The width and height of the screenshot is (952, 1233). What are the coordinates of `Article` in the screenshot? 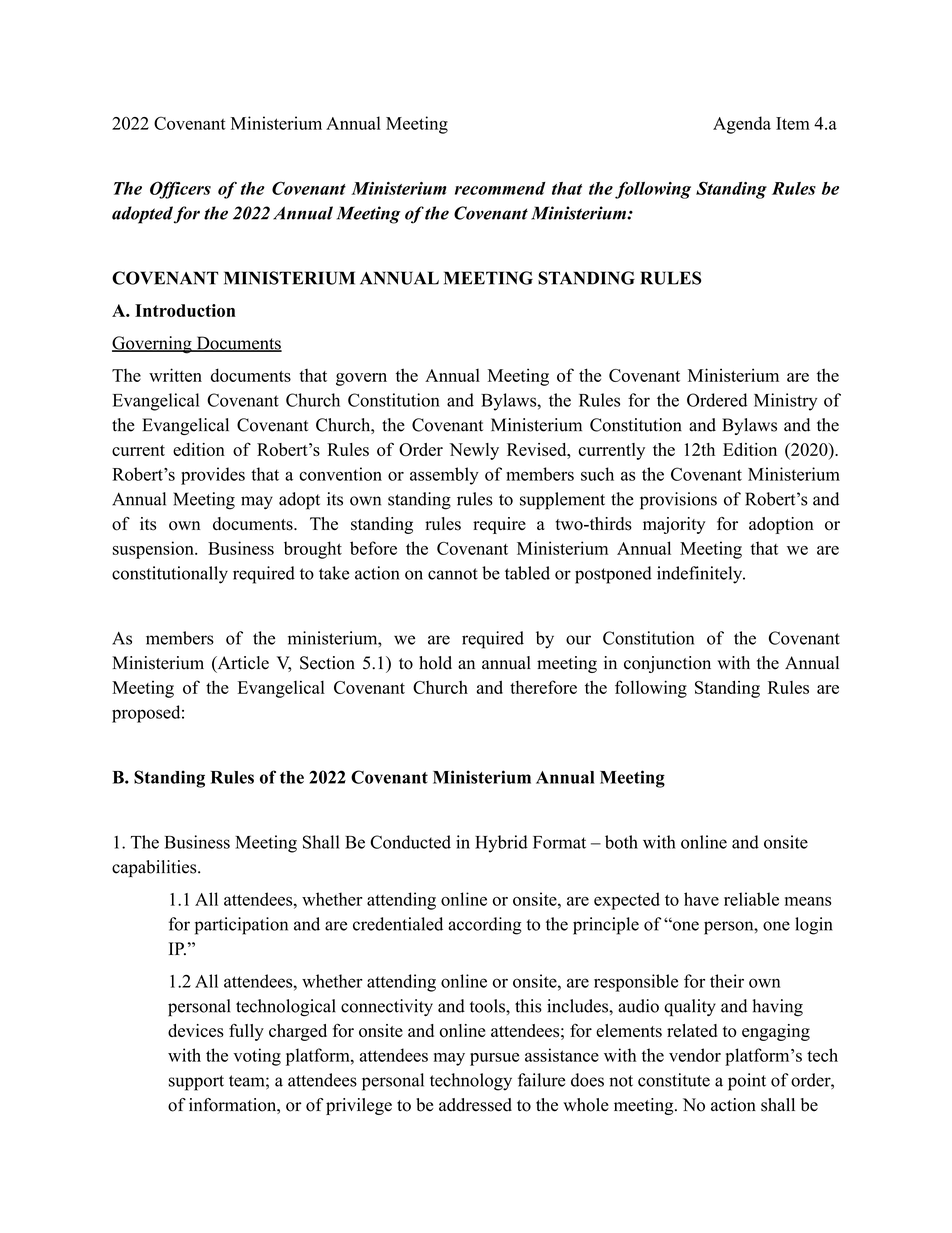 It's located at (242, 664).
